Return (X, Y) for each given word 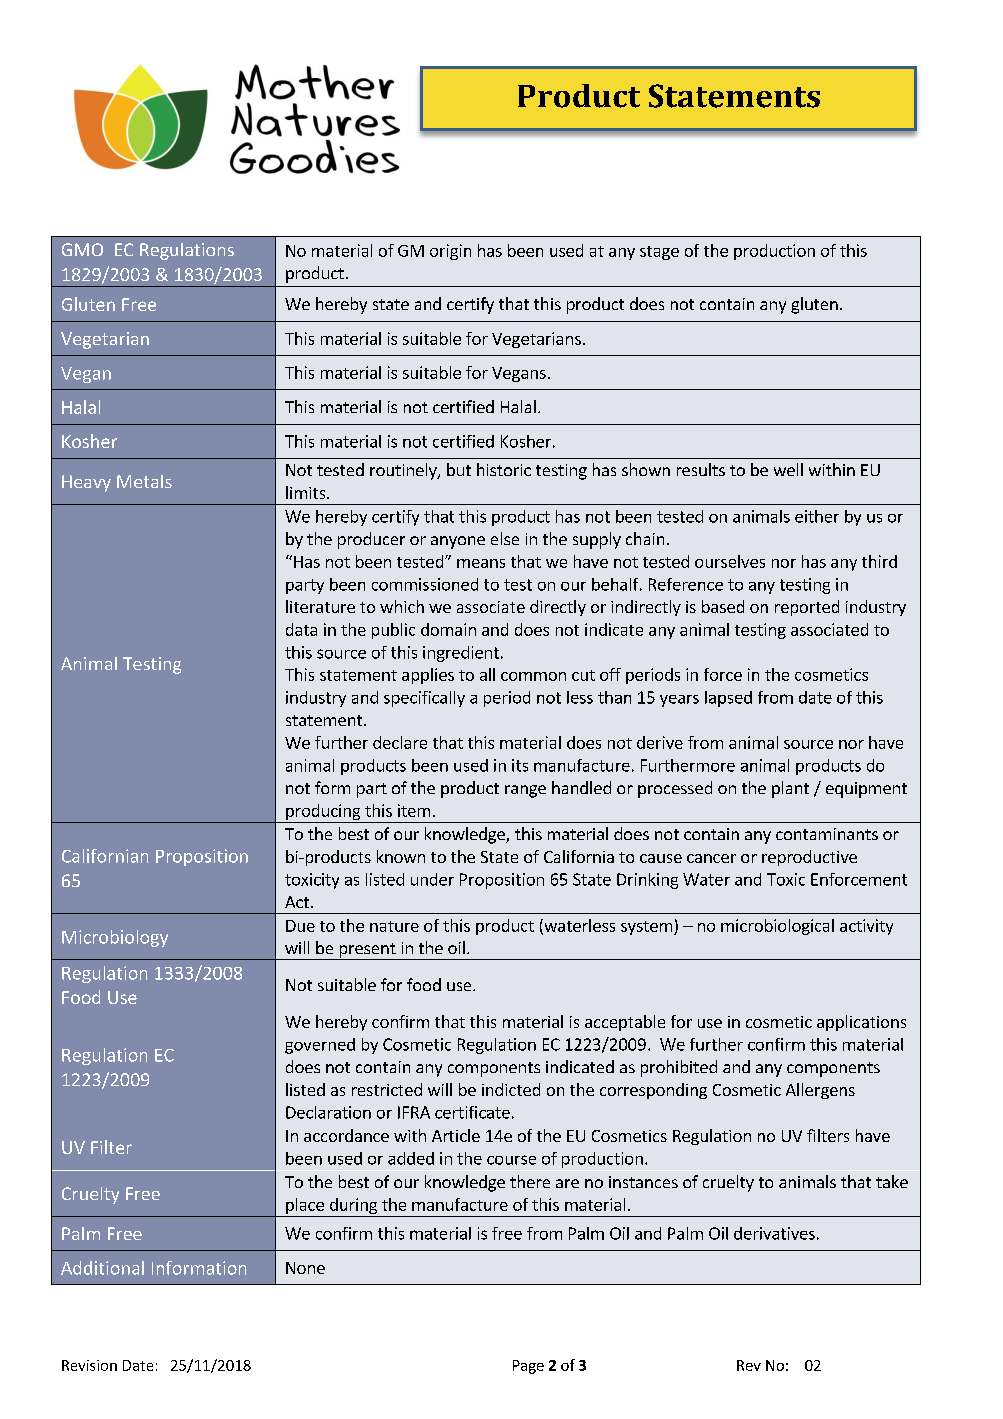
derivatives (774, 1233)
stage (659, 253)
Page (528, 1367)
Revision (89, 1365)
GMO (82, 249)
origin (450, 252)
